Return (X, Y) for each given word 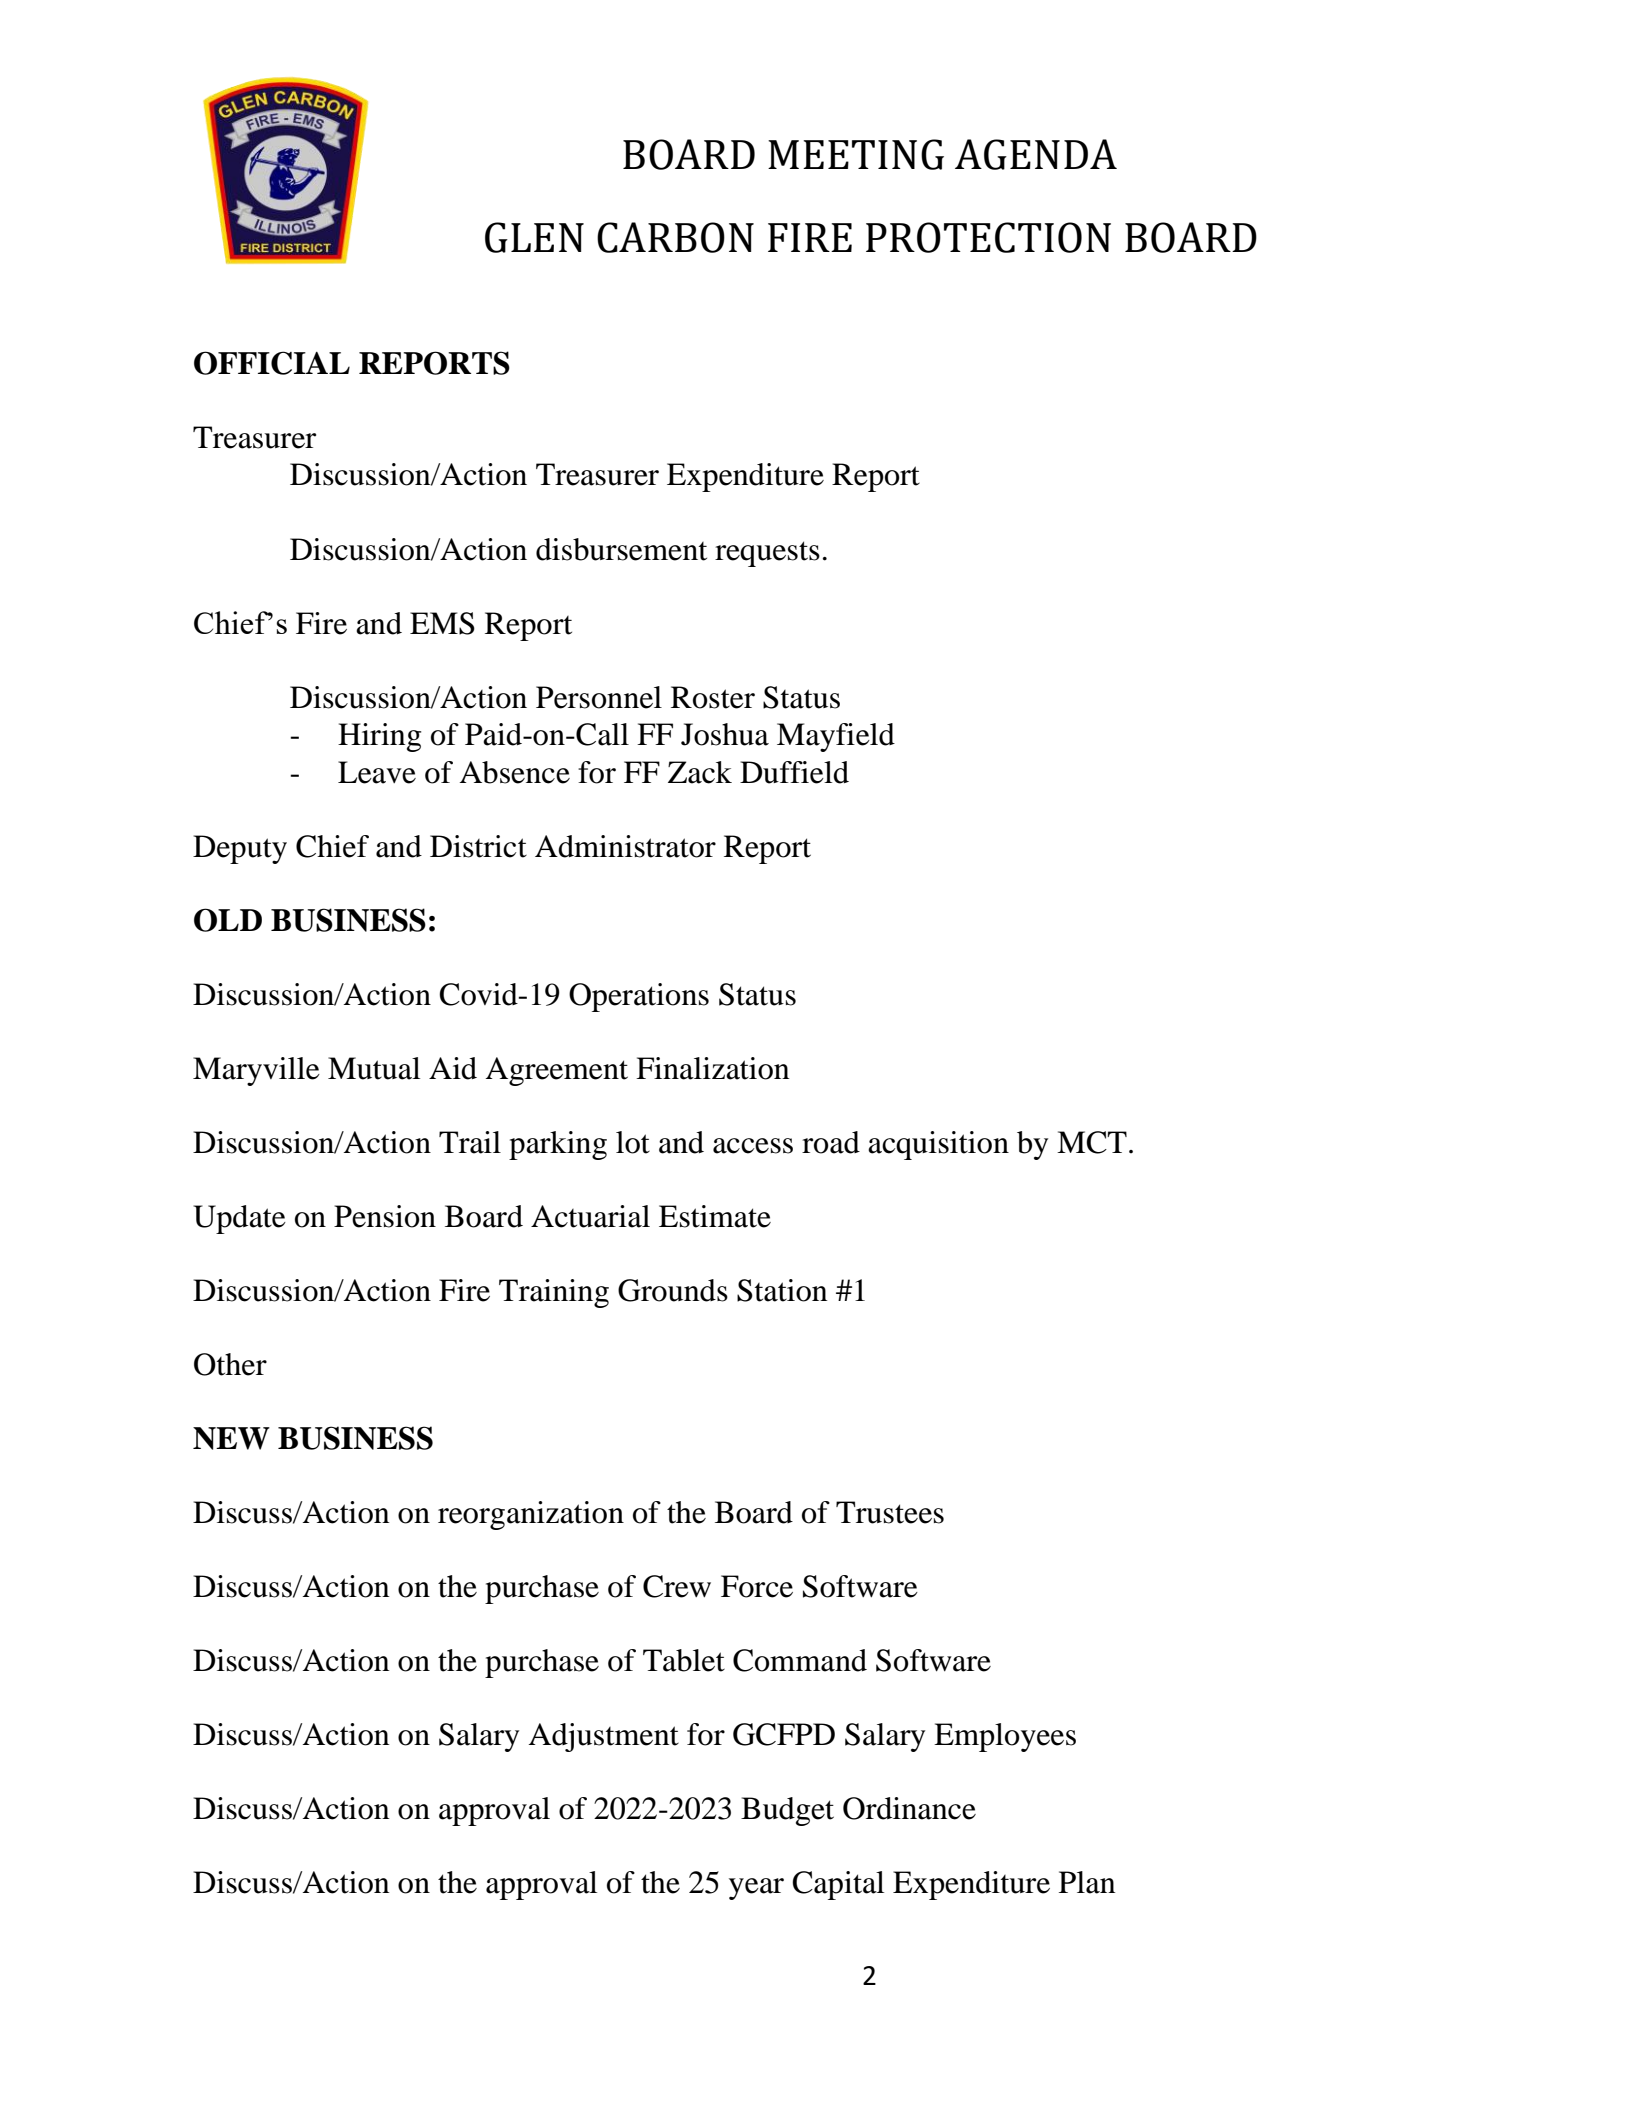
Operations (639, 997)
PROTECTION (988, 237)
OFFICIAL (272, 363)
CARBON (675, 237)
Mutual (374, 1068)
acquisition (938, 1145)
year (756, 1889)
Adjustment (604, 1737)
